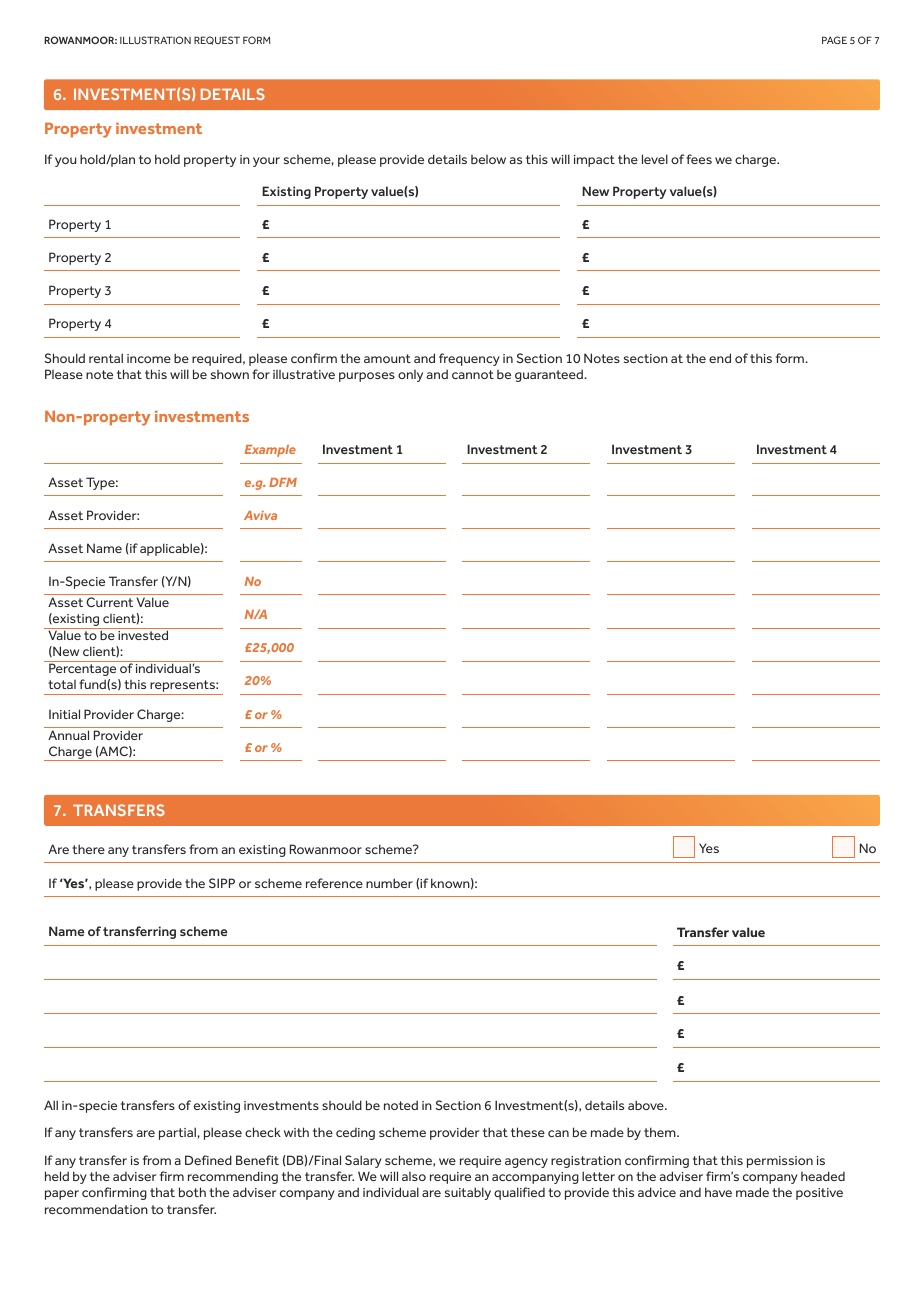 The image size is (924, 1308). What do you see at coordinates (143, 634) in the image?
I see `invested` at bounding box center [143, 634].
